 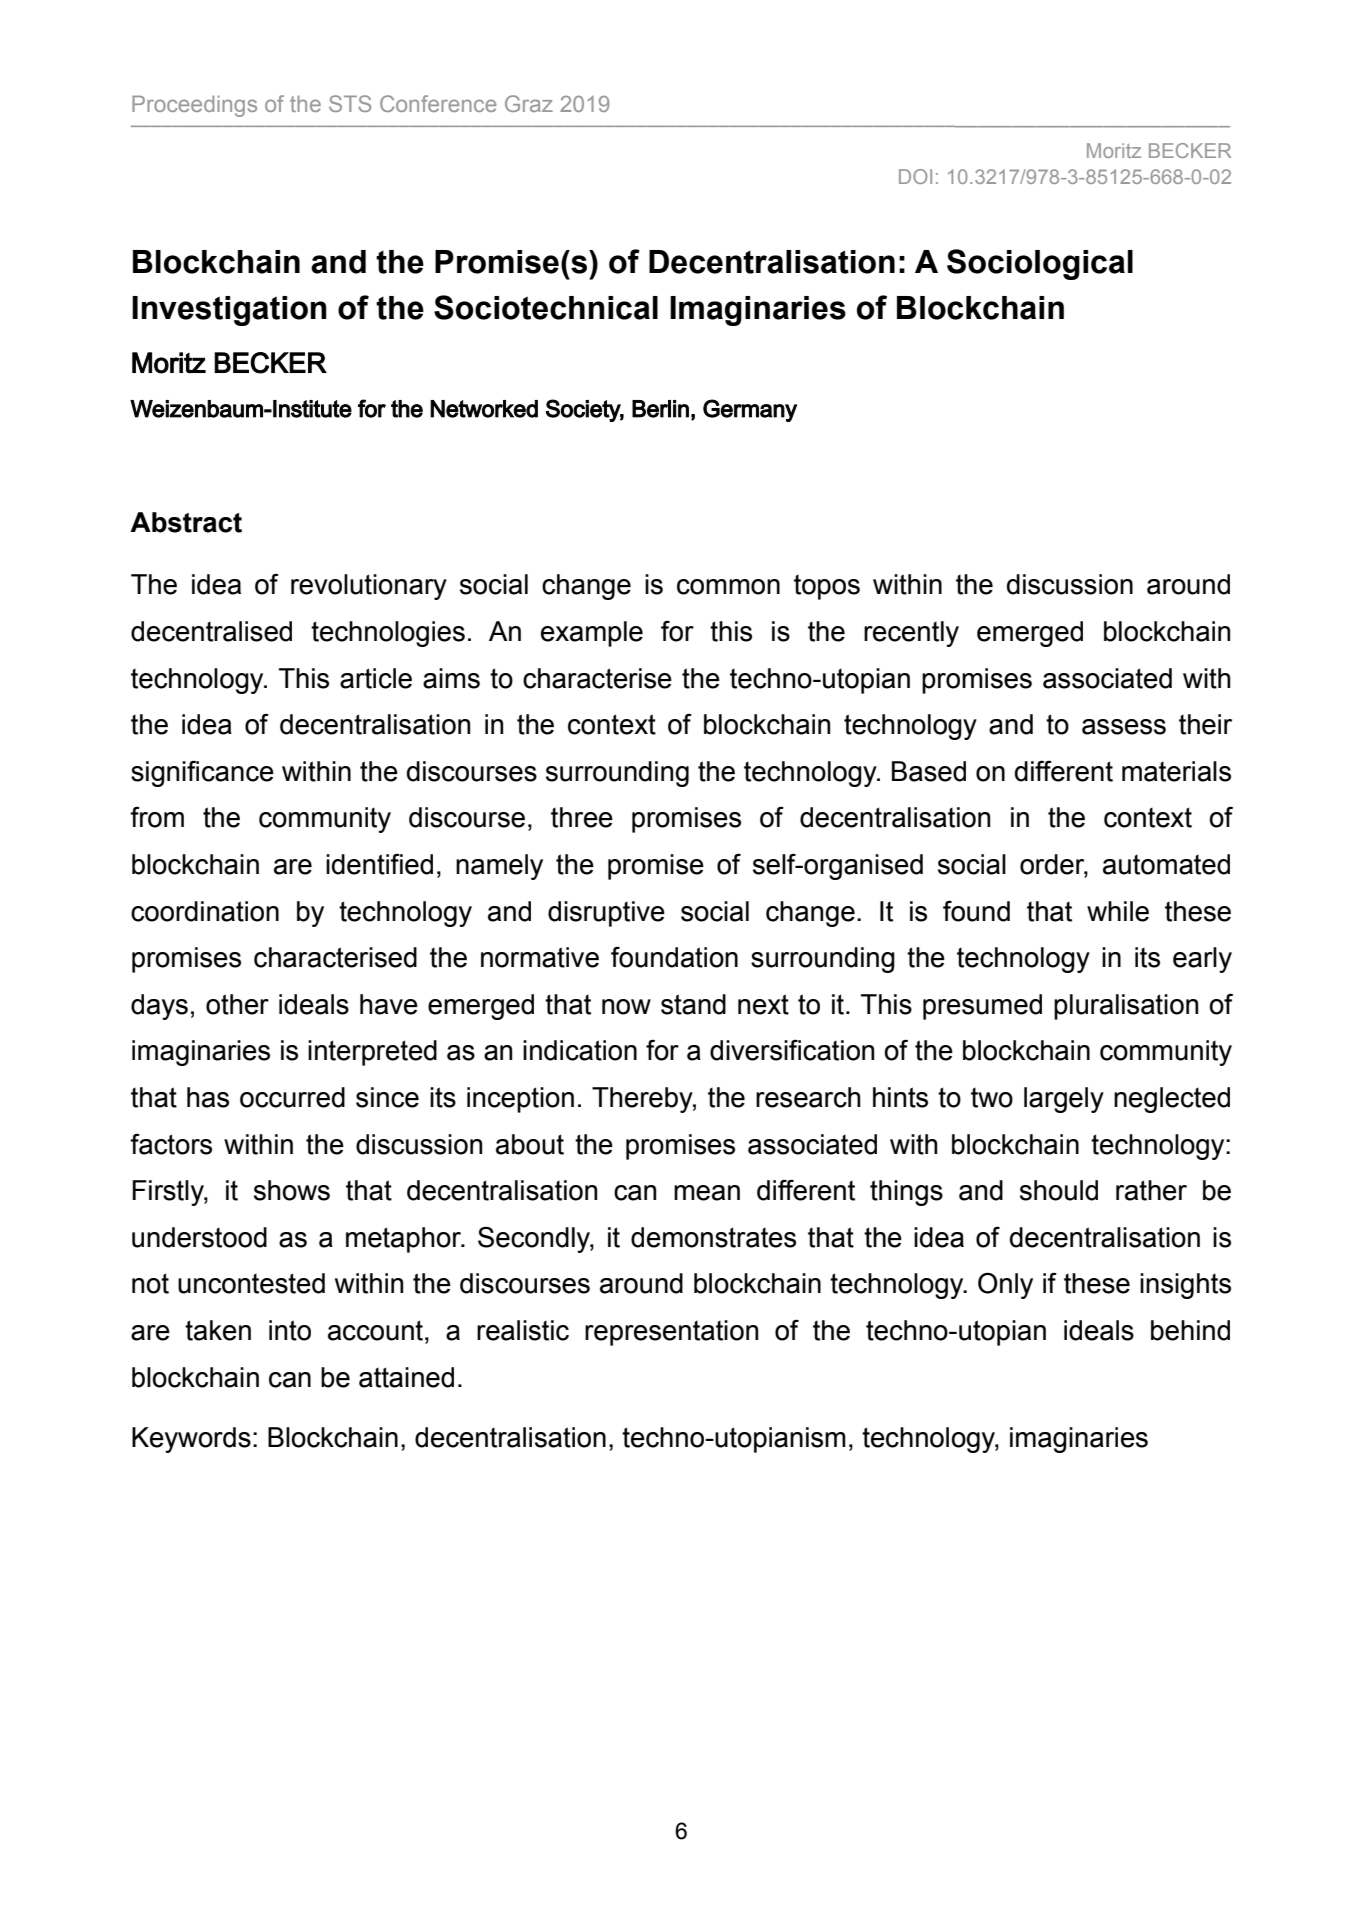 I want to click on Sociological, so click(x=1040, y=264).
